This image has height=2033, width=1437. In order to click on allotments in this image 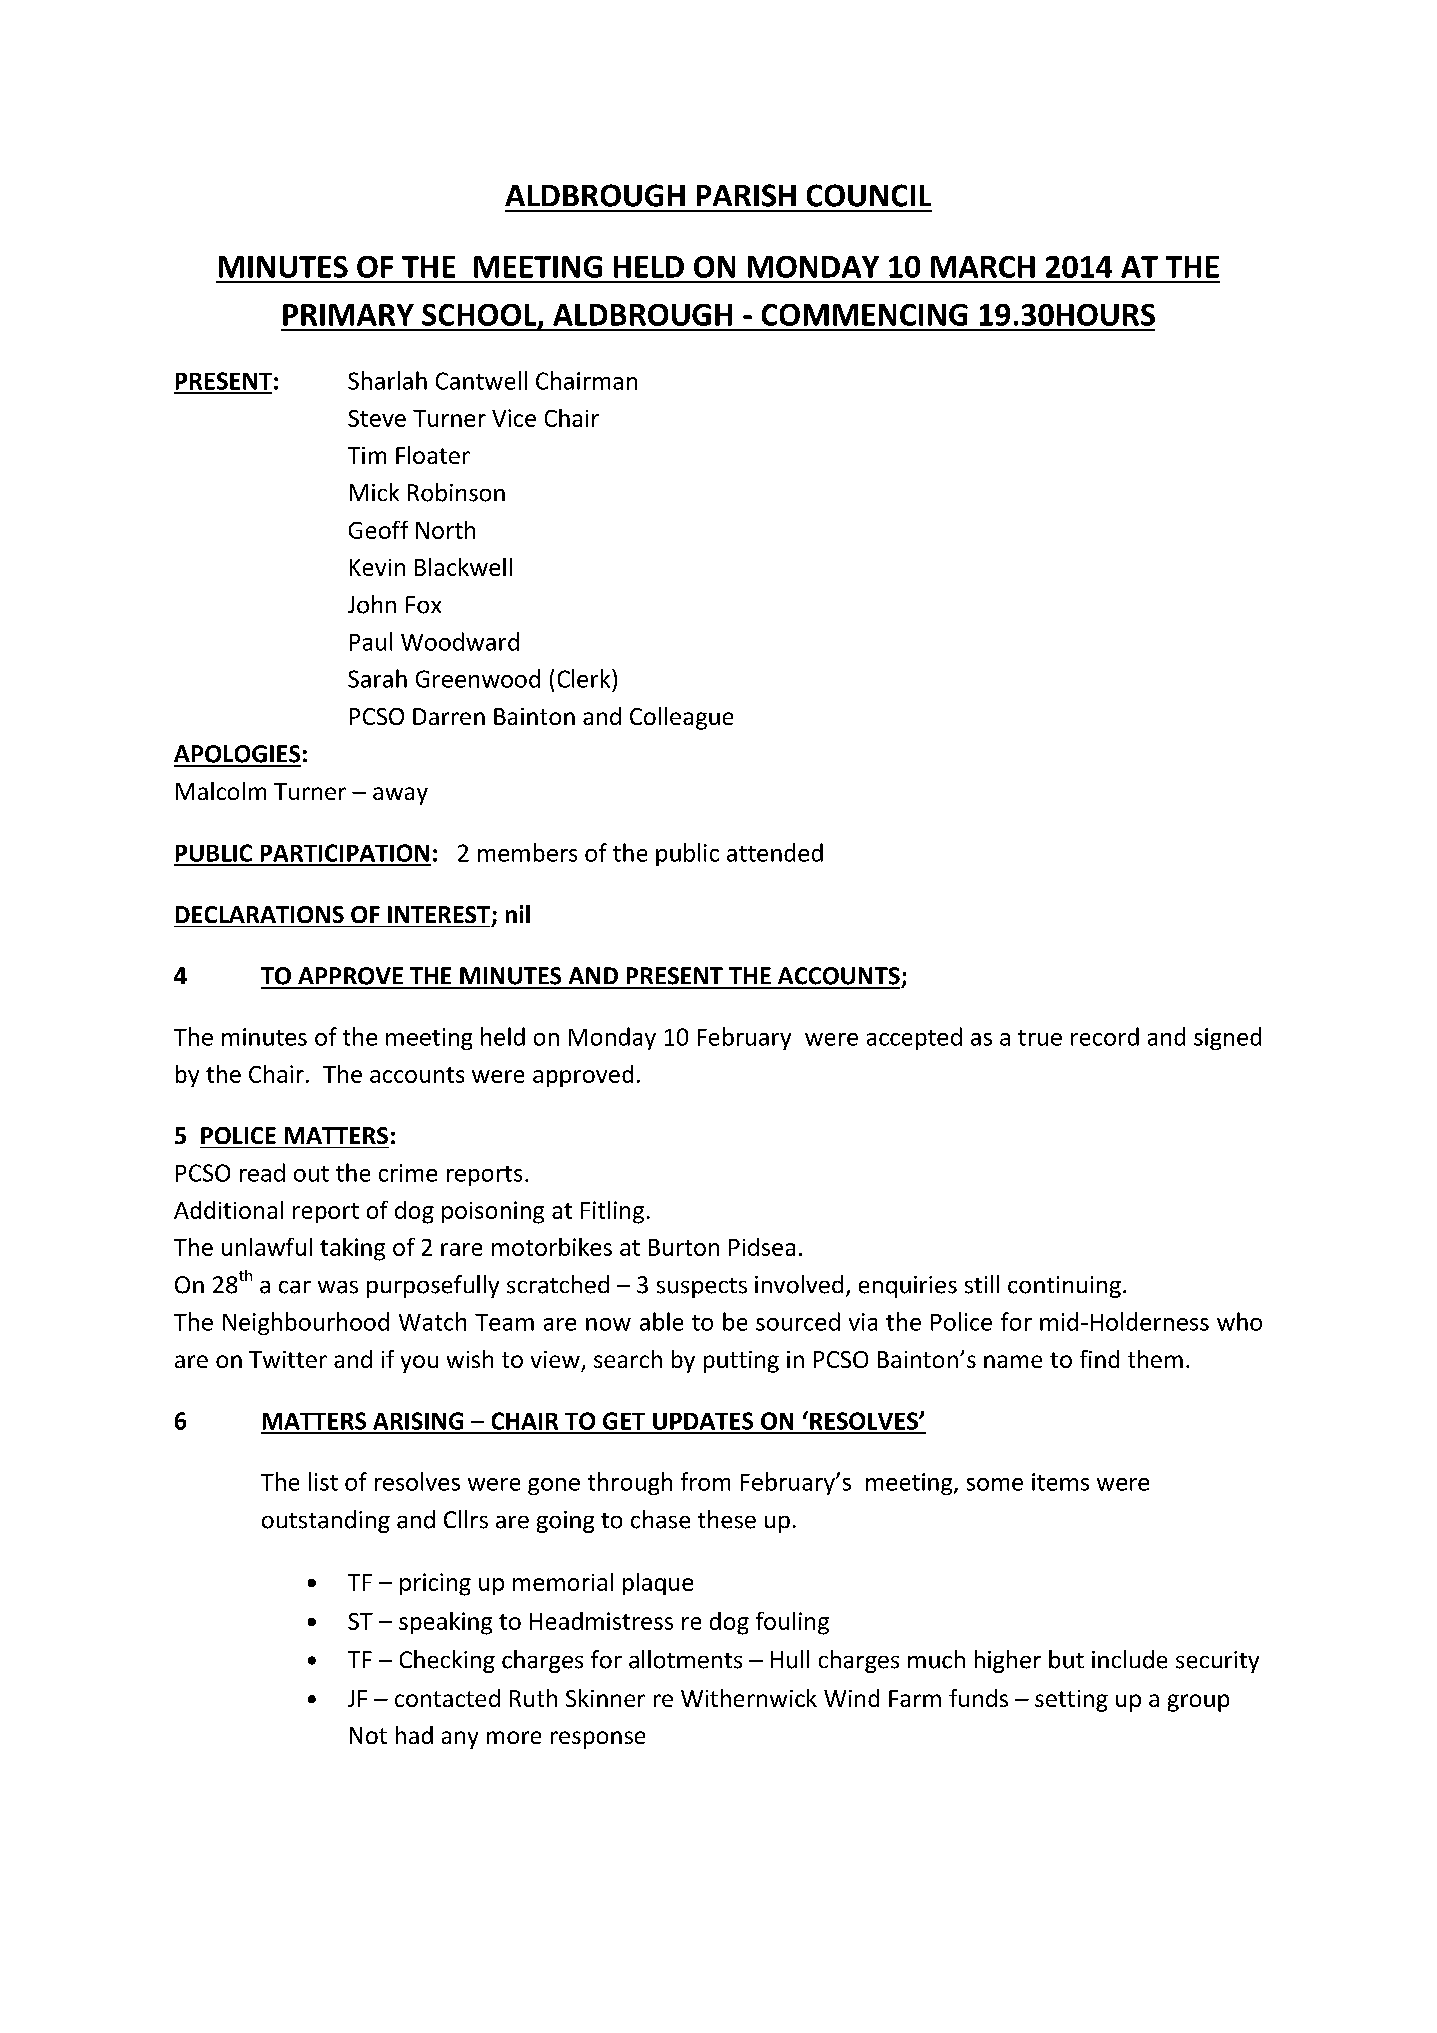, I will do `click(685, 1659)`.
